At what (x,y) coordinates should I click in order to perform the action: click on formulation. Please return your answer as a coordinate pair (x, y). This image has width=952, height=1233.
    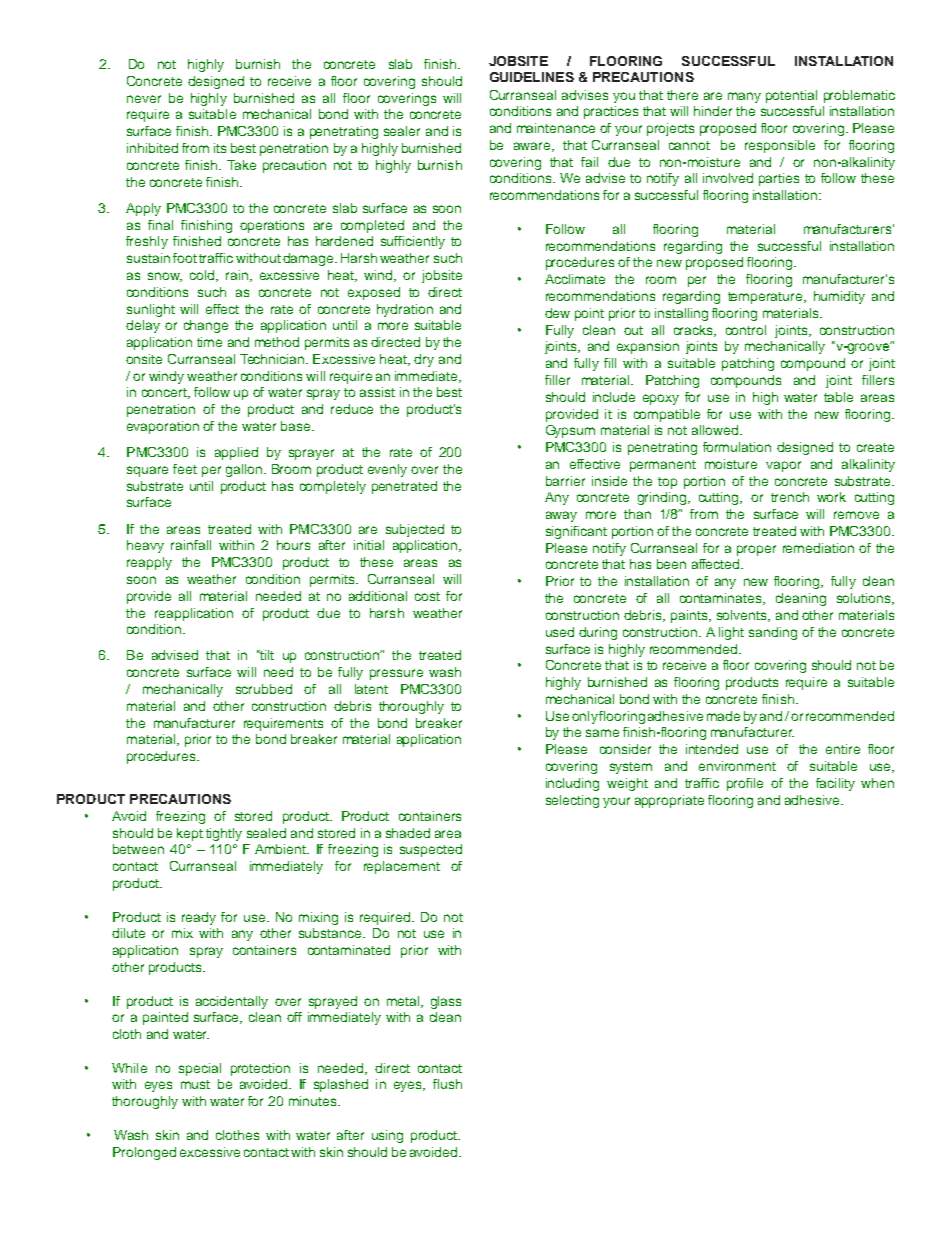
    Looking at the image, I should click on (737, 447).
